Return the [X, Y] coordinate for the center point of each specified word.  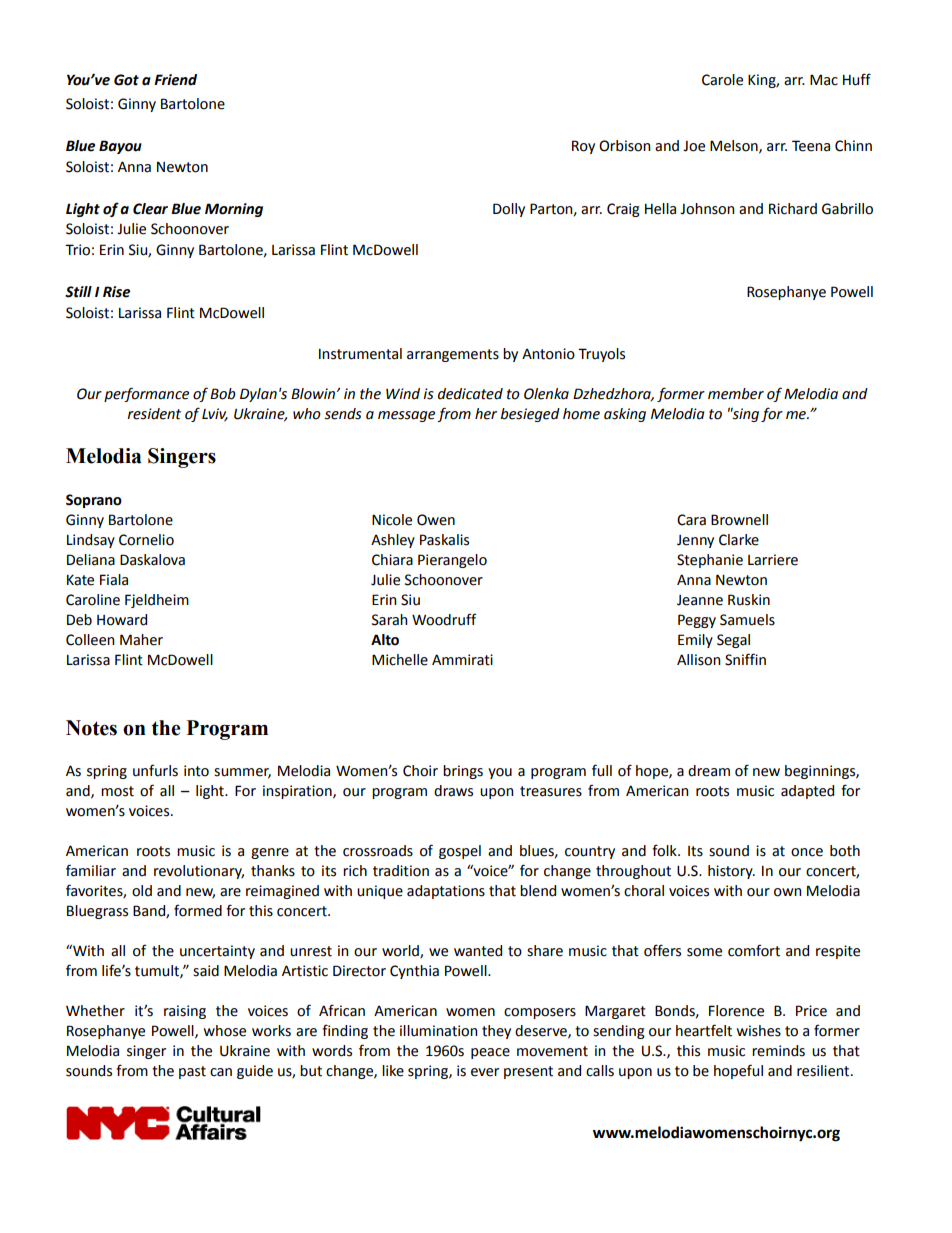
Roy [583, 147]
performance [146, 394]
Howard [122, 620]
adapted [807, 792]
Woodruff [444, 619]
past [192, 1072]
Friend [175, 80]
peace [490, 1053]
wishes [759, 1031]
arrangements [453, 355]
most [117, 791]
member [736, 394]
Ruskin [749, 600]
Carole [722, 80]
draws [453, 791]
